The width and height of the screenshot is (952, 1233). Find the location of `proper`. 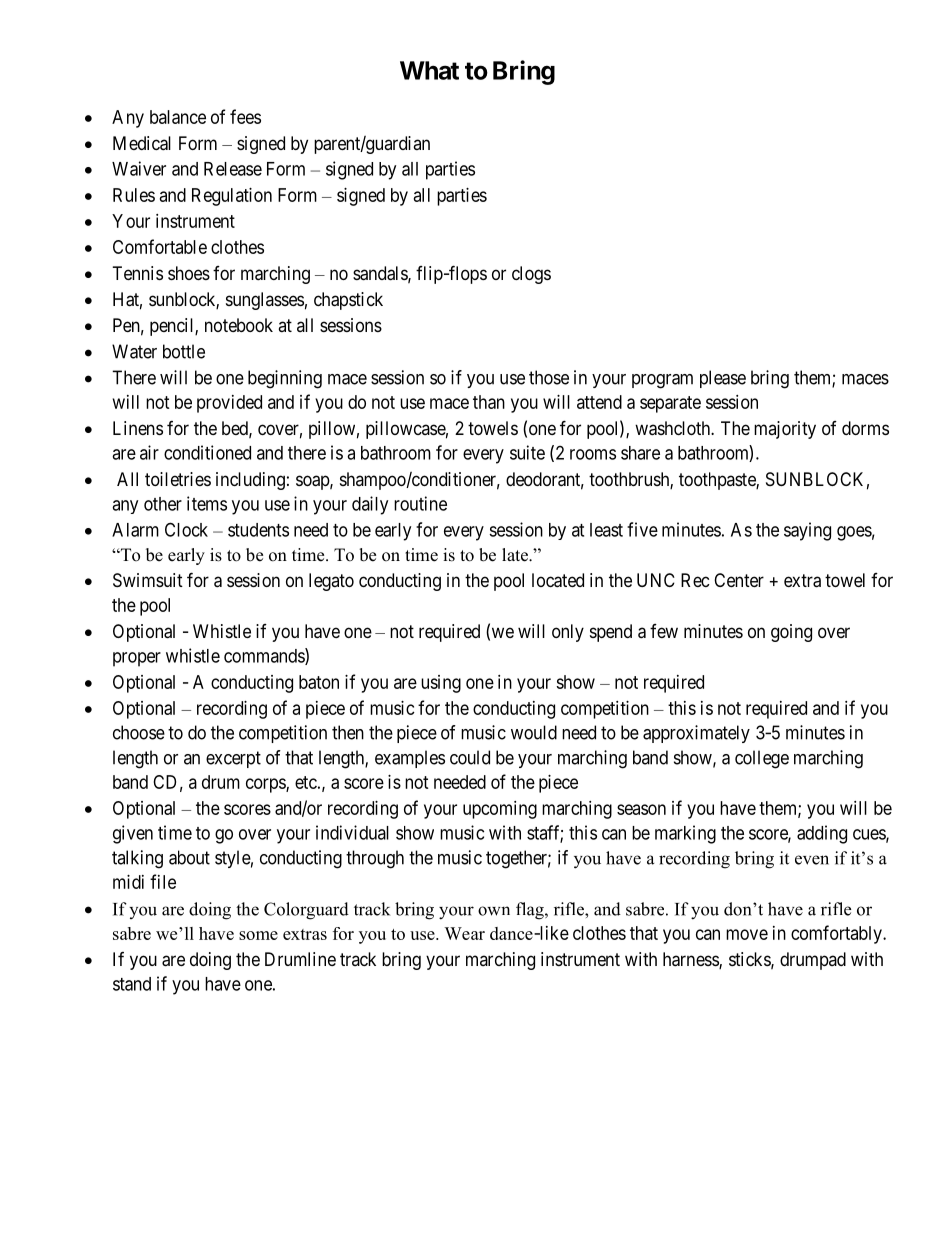

proper is located at coordinates (137, 659).
